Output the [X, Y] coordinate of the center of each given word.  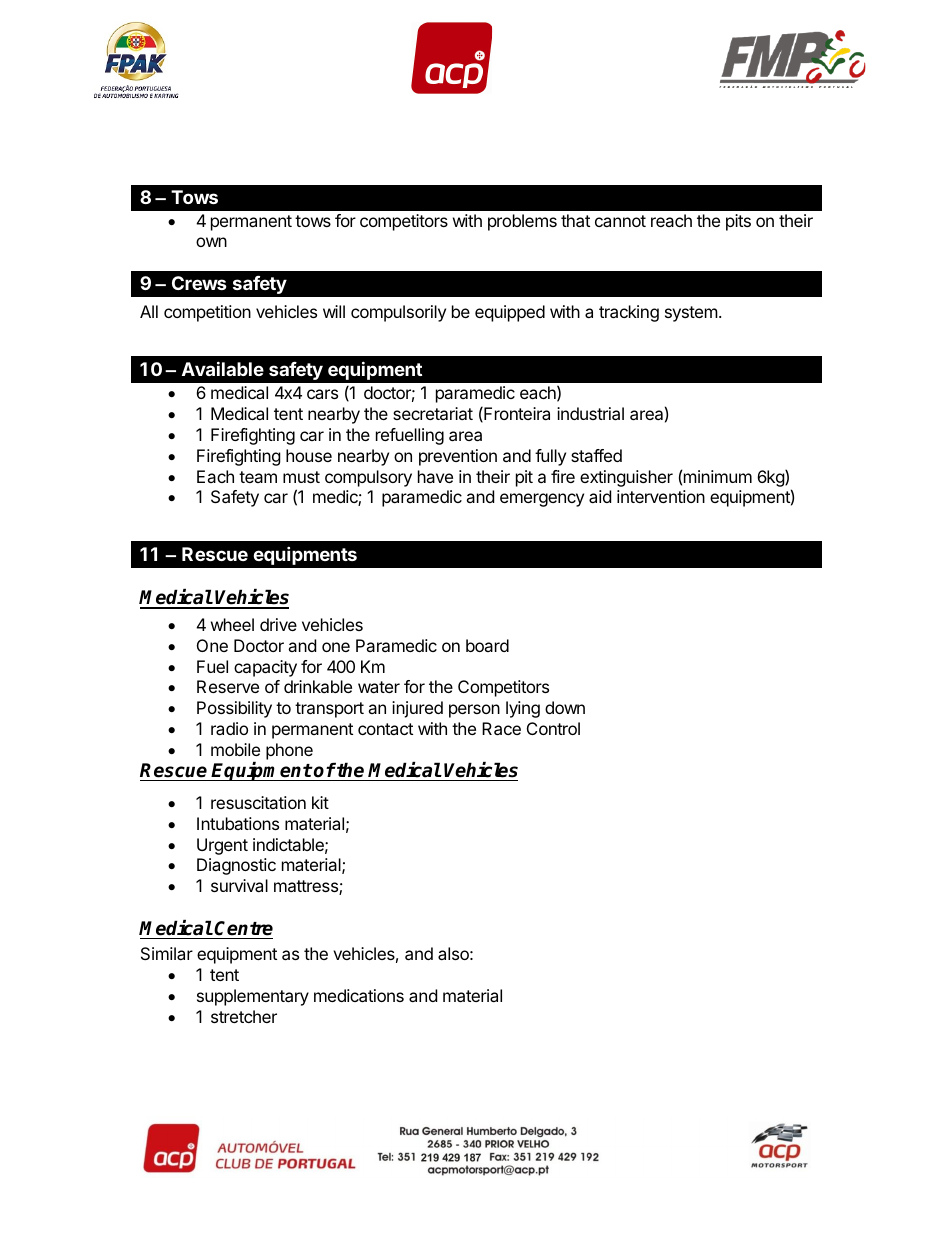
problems [522, 222]
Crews [199, 283]
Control [553, 728]
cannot [620, 221]
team [258, 477]
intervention [661, 496]
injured [417, 709]
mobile [235, 749]
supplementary [253, 997]
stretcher [244, 1016]
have [435, 476]
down [565, 707]
